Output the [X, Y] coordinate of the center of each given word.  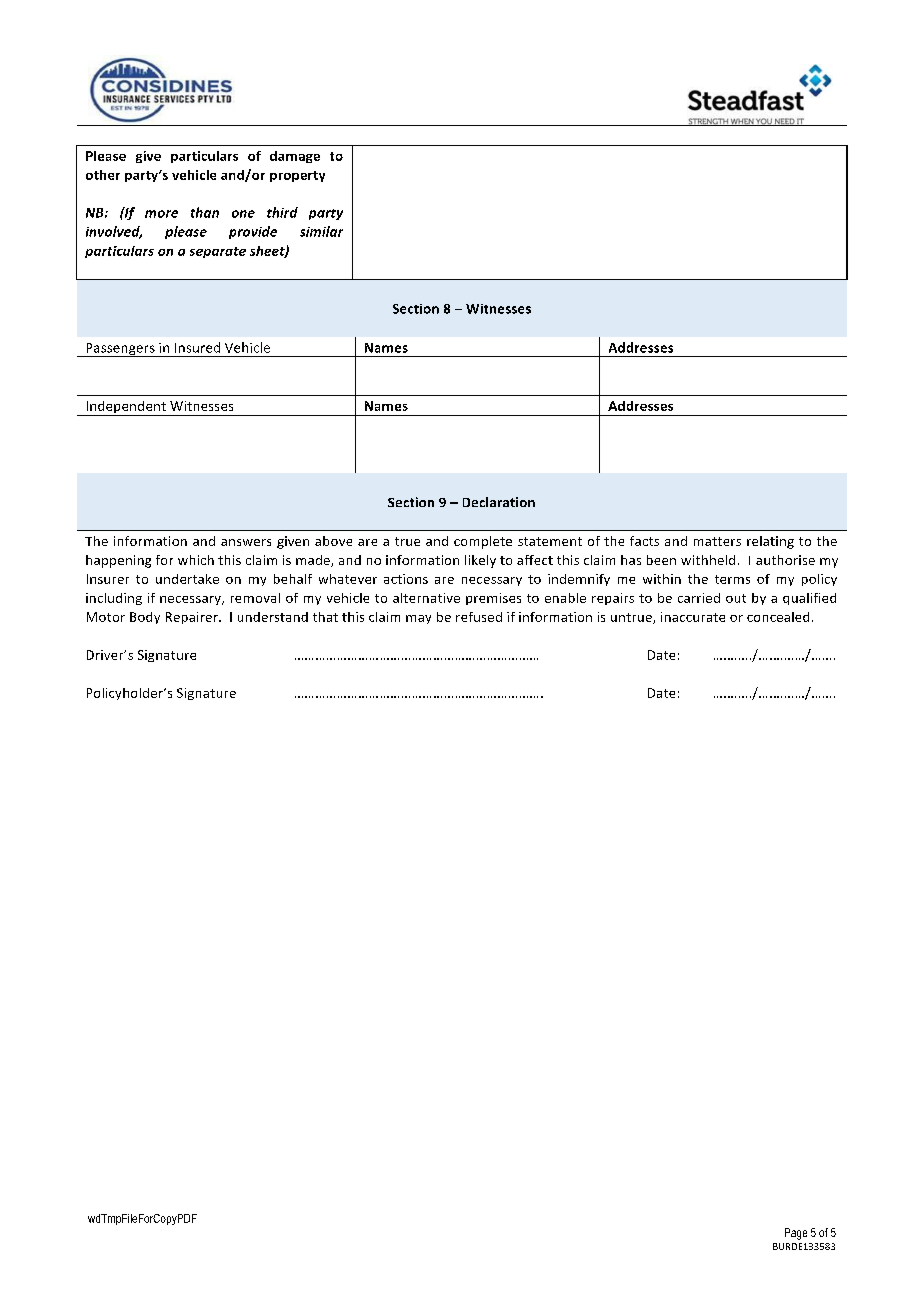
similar [321, 231]
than [205, 212]
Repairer [193, 618]
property [297, 176]
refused [479, 617]
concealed [778, 617]
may [418, 619]
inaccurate [693, 617]
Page [796, 1234]
